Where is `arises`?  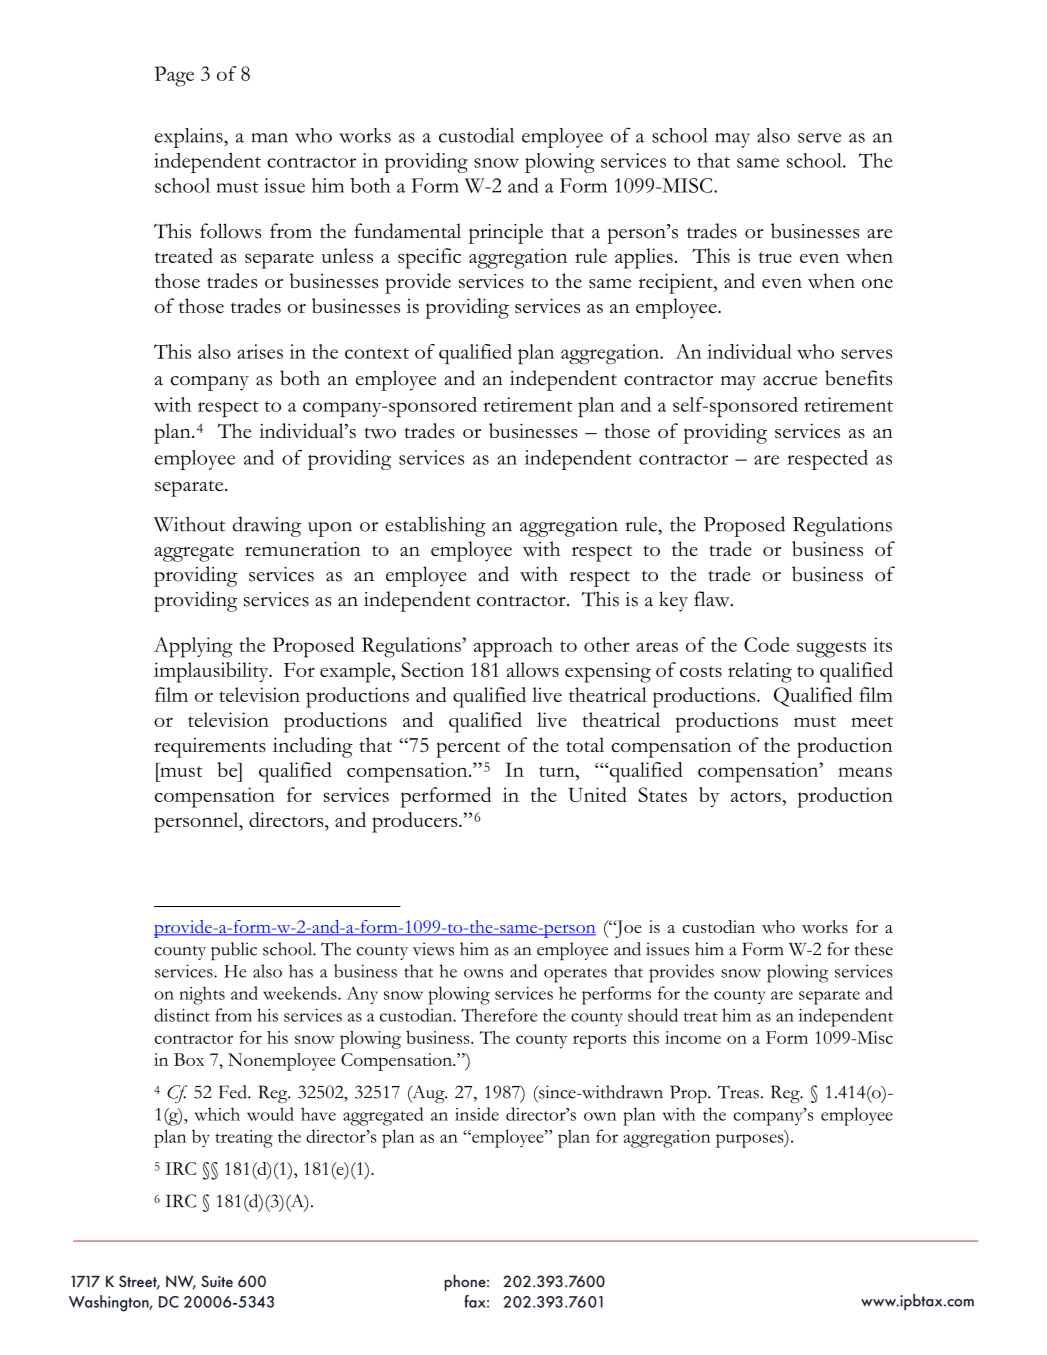 arises is located at coordinates (260, 351).
